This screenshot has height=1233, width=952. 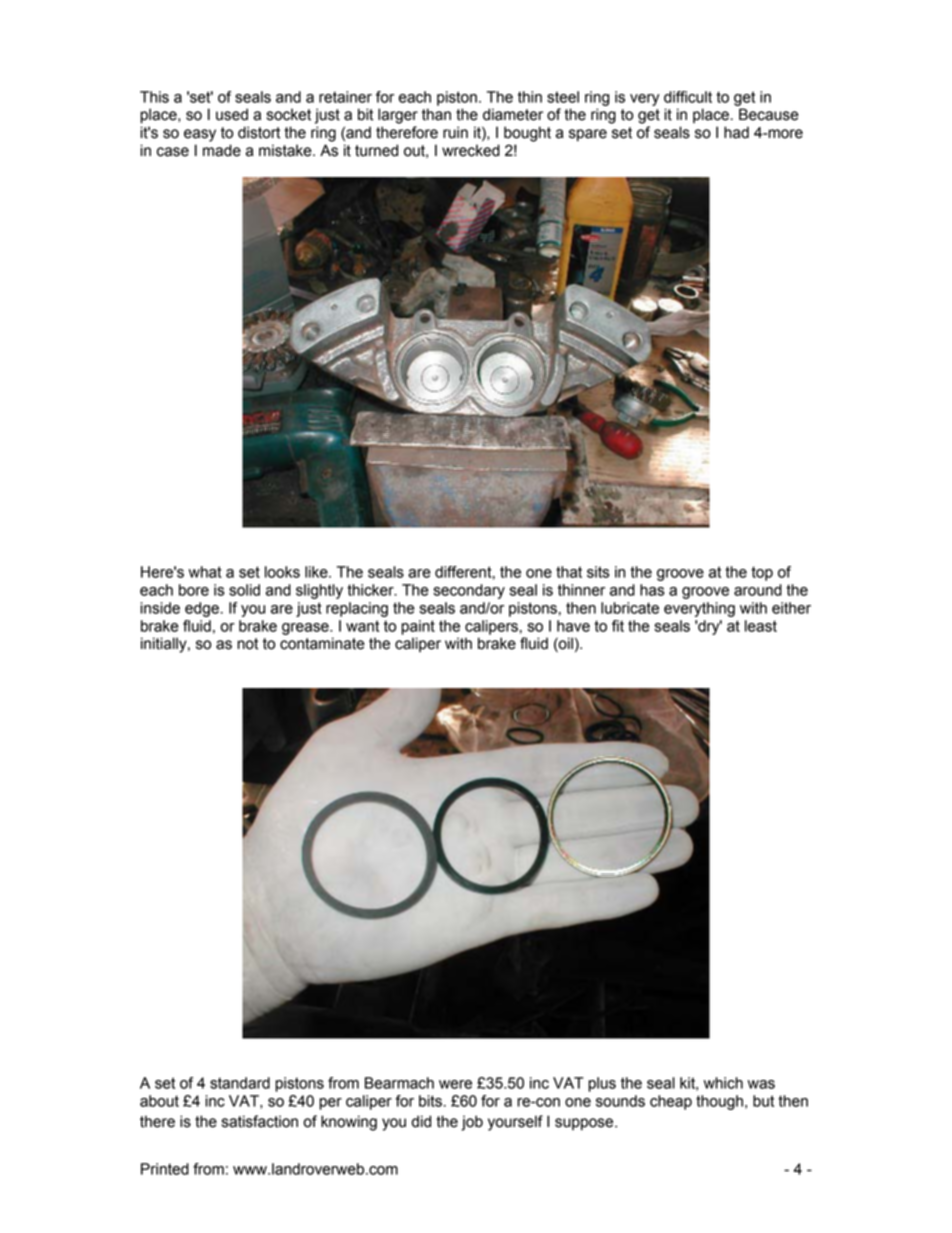 I want to click on were, so click(x=455, y=1084).
